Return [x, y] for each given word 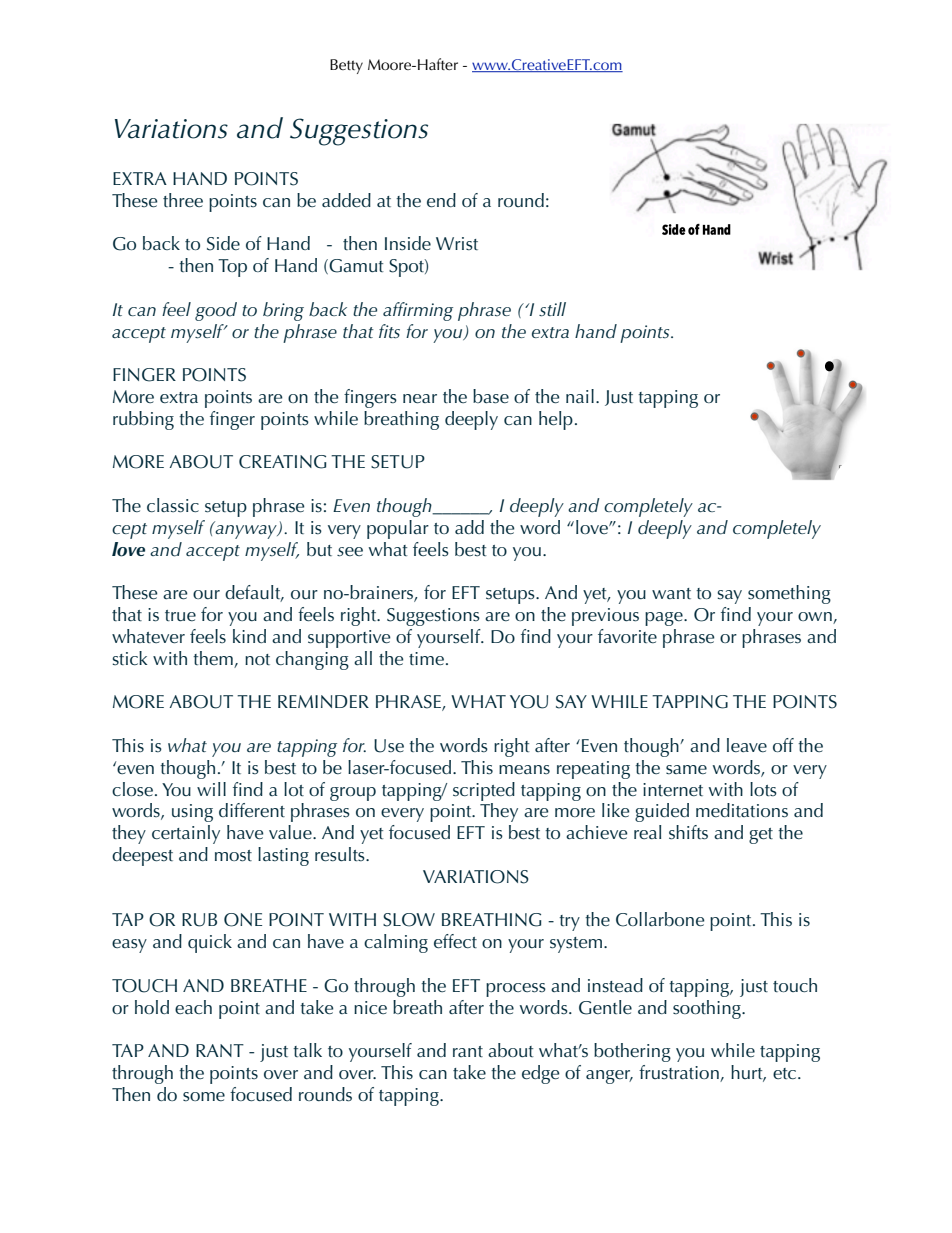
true [180, 616]
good [216, 311]
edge [541, 1074]
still [552, 309]
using [192, 813]
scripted [484, 791]
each [193, 1007]
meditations [742, 810]
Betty [346, 66]
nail [580, 396]
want [671, 593]
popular [398, 529]
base [491, 396]
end [441, 200]
